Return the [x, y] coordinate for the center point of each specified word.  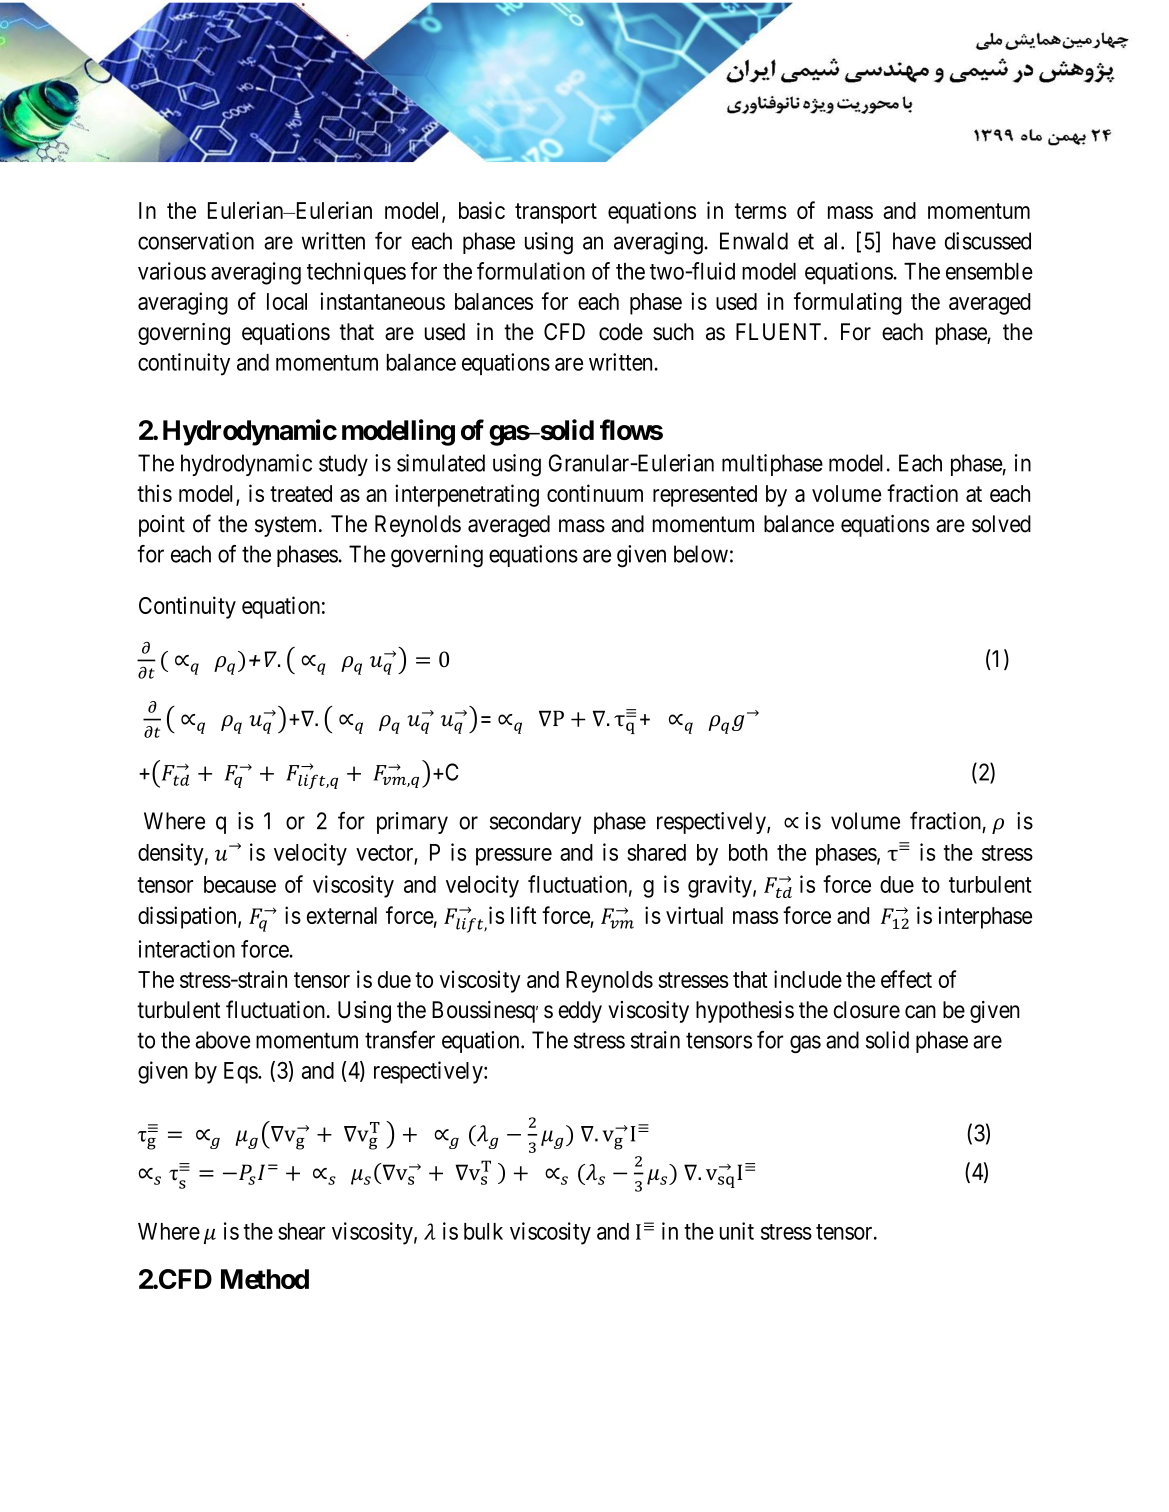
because [240, 884]
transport [556, 213]
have [914, 241]
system [287, 526]
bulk [483, 1231]
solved [1001, 524]
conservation [196, 241]
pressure [514, 857]
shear [301, 1231]
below [701, 554]
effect [906, 979]
